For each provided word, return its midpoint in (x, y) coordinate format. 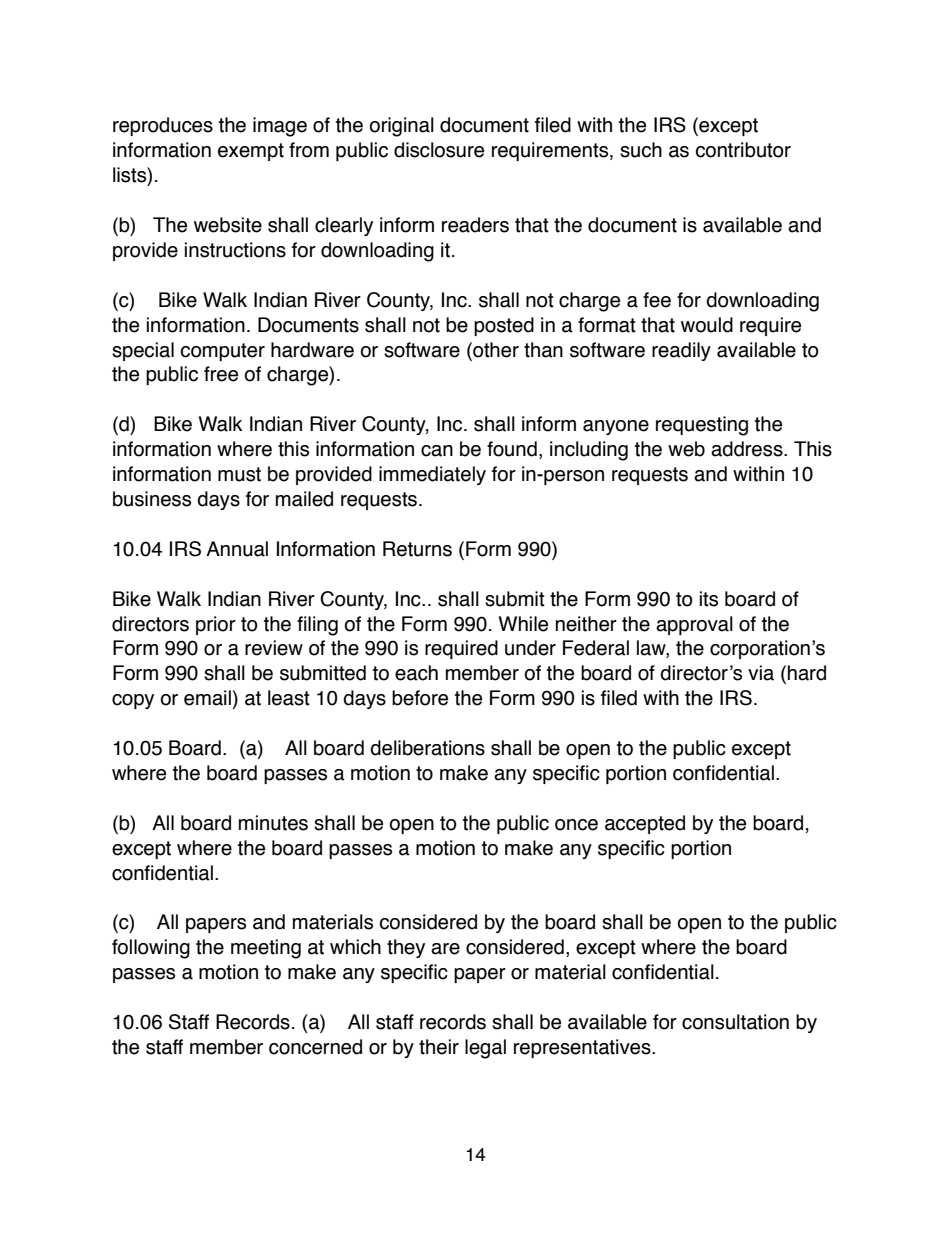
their (439, 1047)
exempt (251, 152)
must (239, 474)
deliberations (427, 748)
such (641, 150)
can (437, 451)
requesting (702, 426)
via (761, 673)
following (151, 949)
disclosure (439, 150)
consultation (735, 1022)
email (207, 698)
